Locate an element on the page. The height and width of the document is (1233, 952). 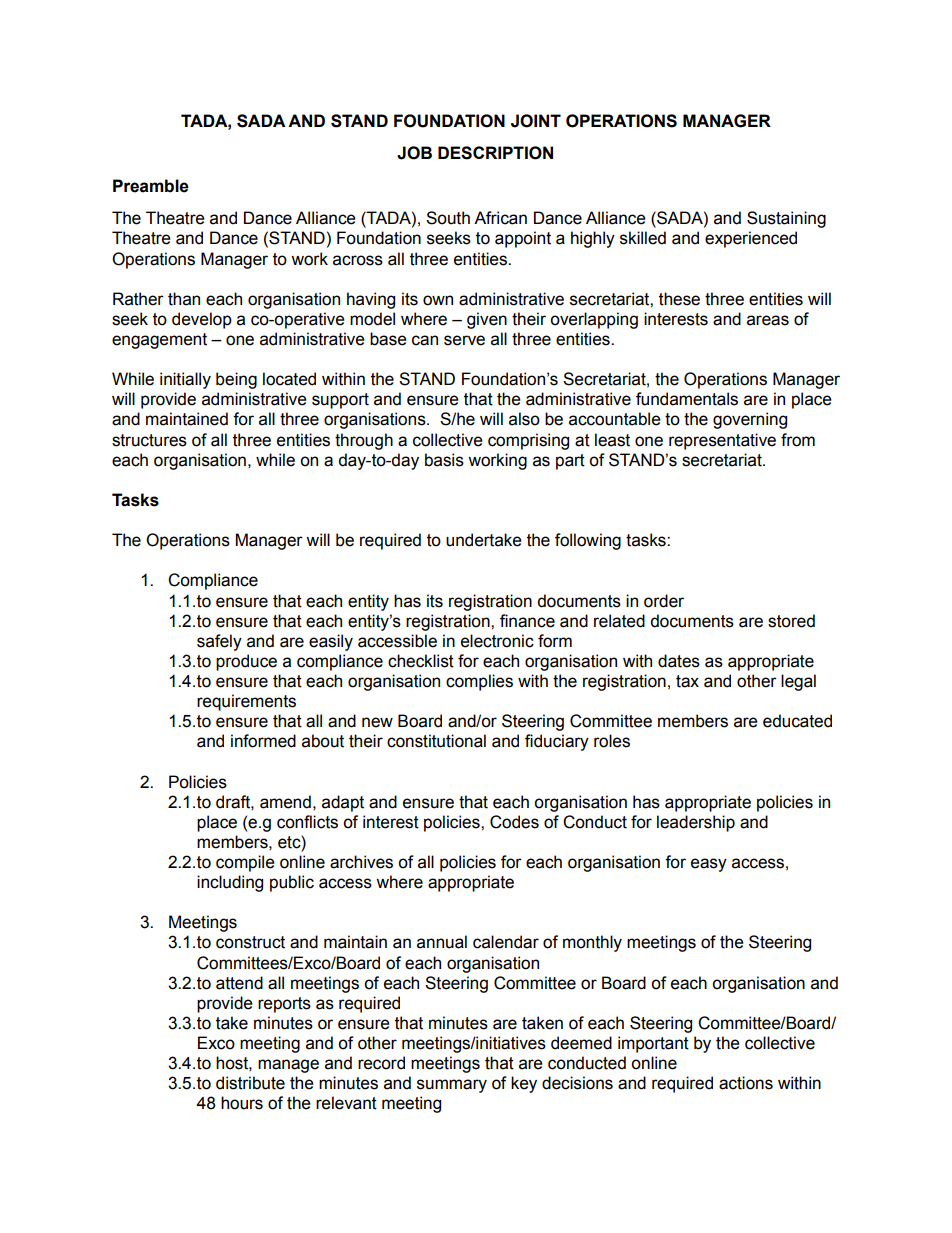
Preamble is located at coordinates (151, 186).
